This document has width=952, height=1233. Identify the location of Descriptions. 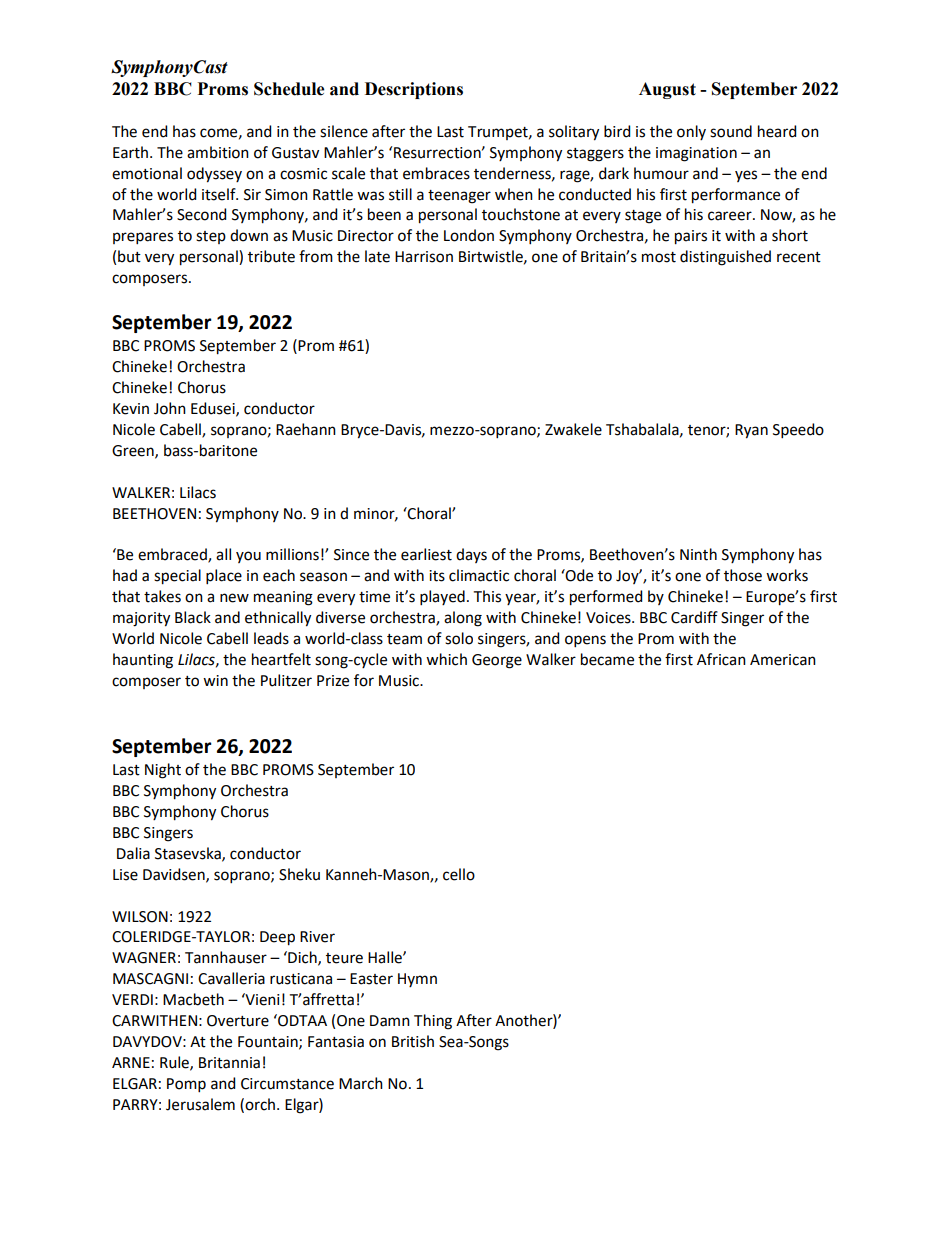
(414, 90).
